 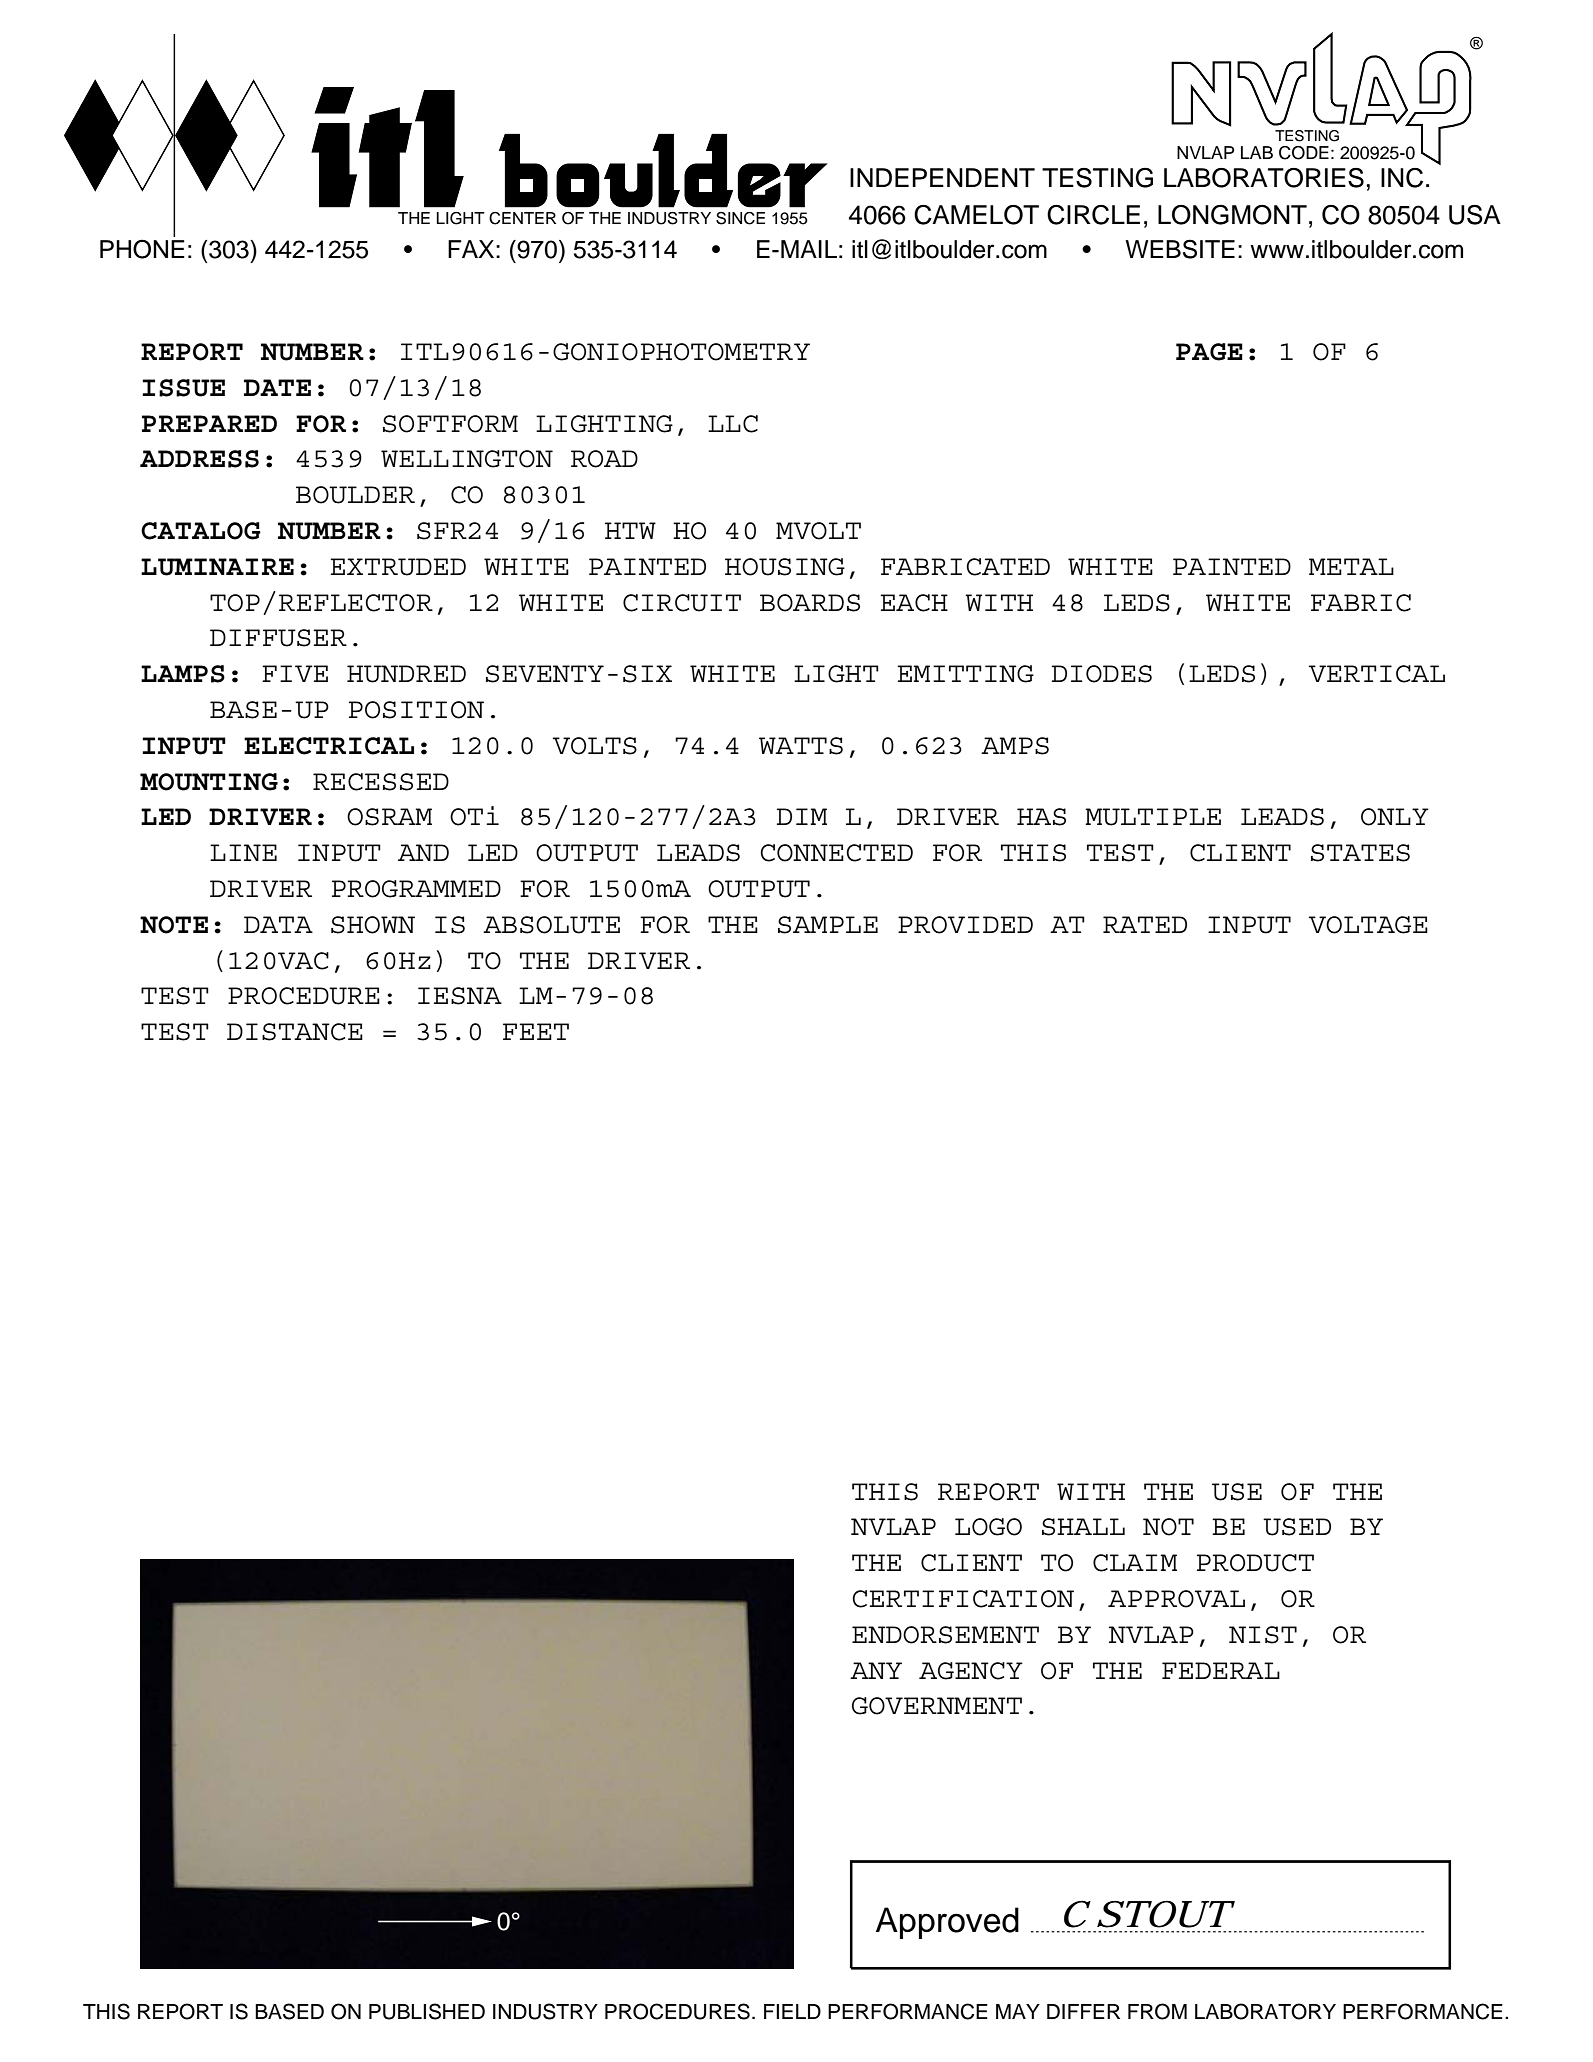 I want to click on LABORATORIES, so click(x=1264, y=178).
